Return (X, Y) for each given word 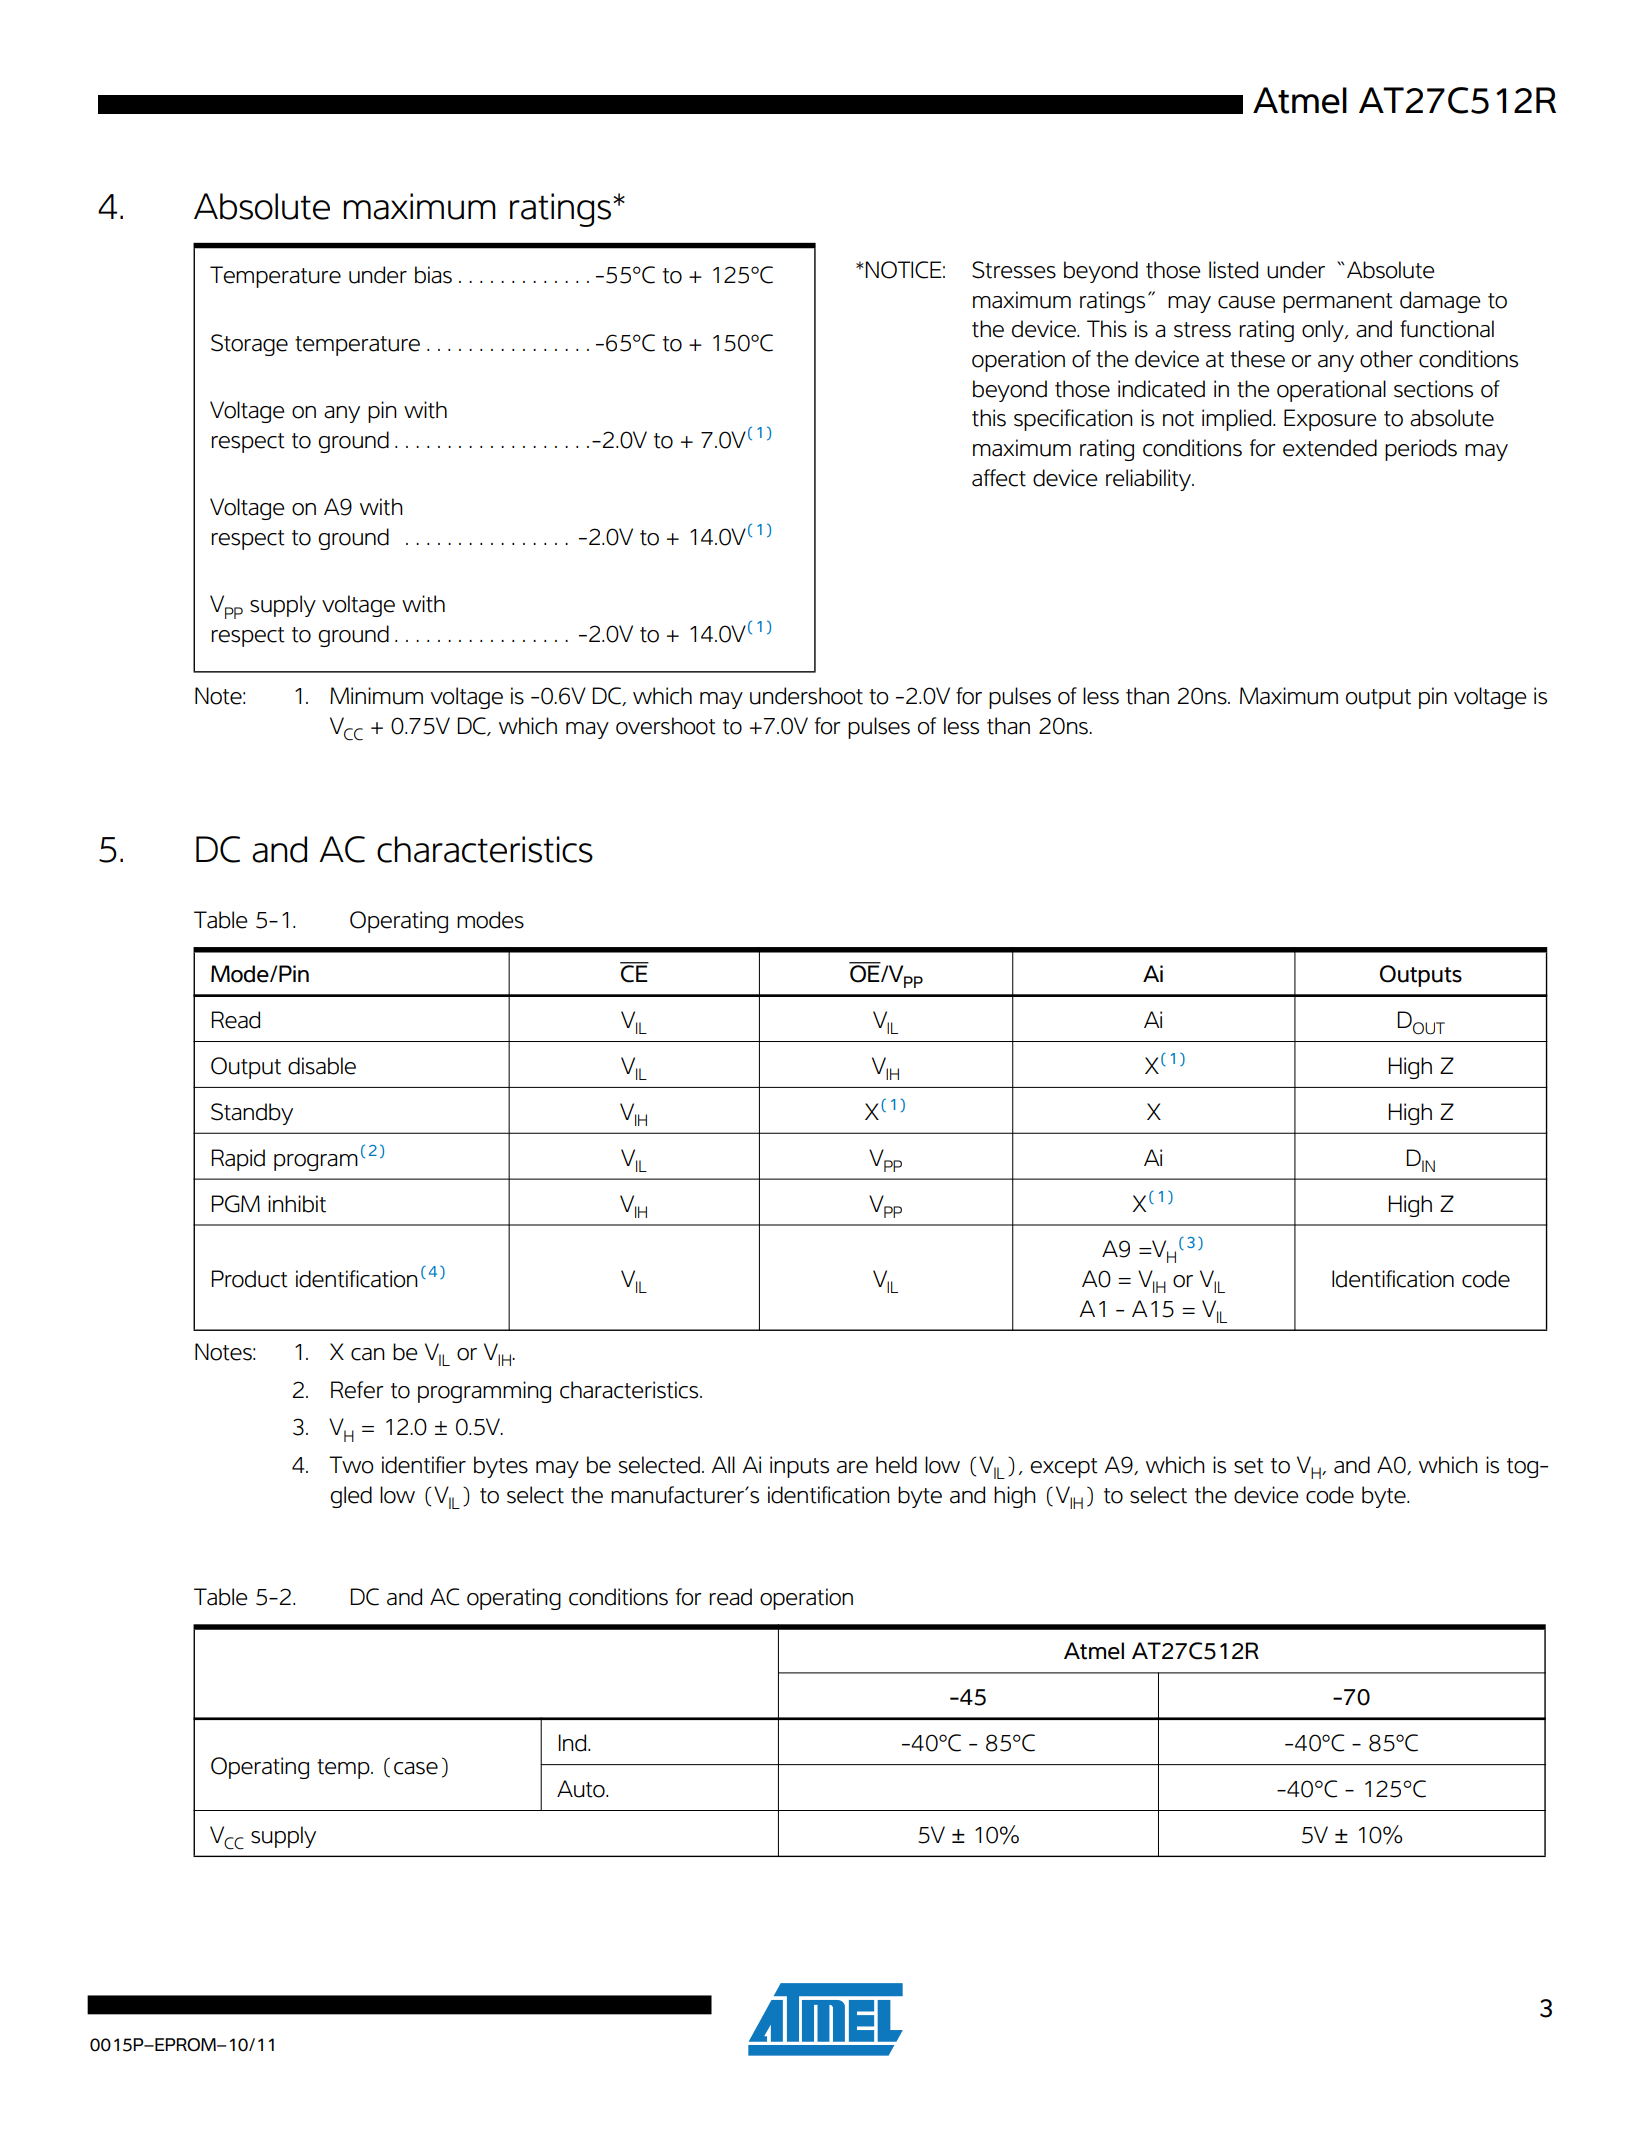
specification (1073, 420)
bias (433, 275)
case (416, 1768)
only (1324, 331)
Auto (582, 1789)
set (1249, 1466)
